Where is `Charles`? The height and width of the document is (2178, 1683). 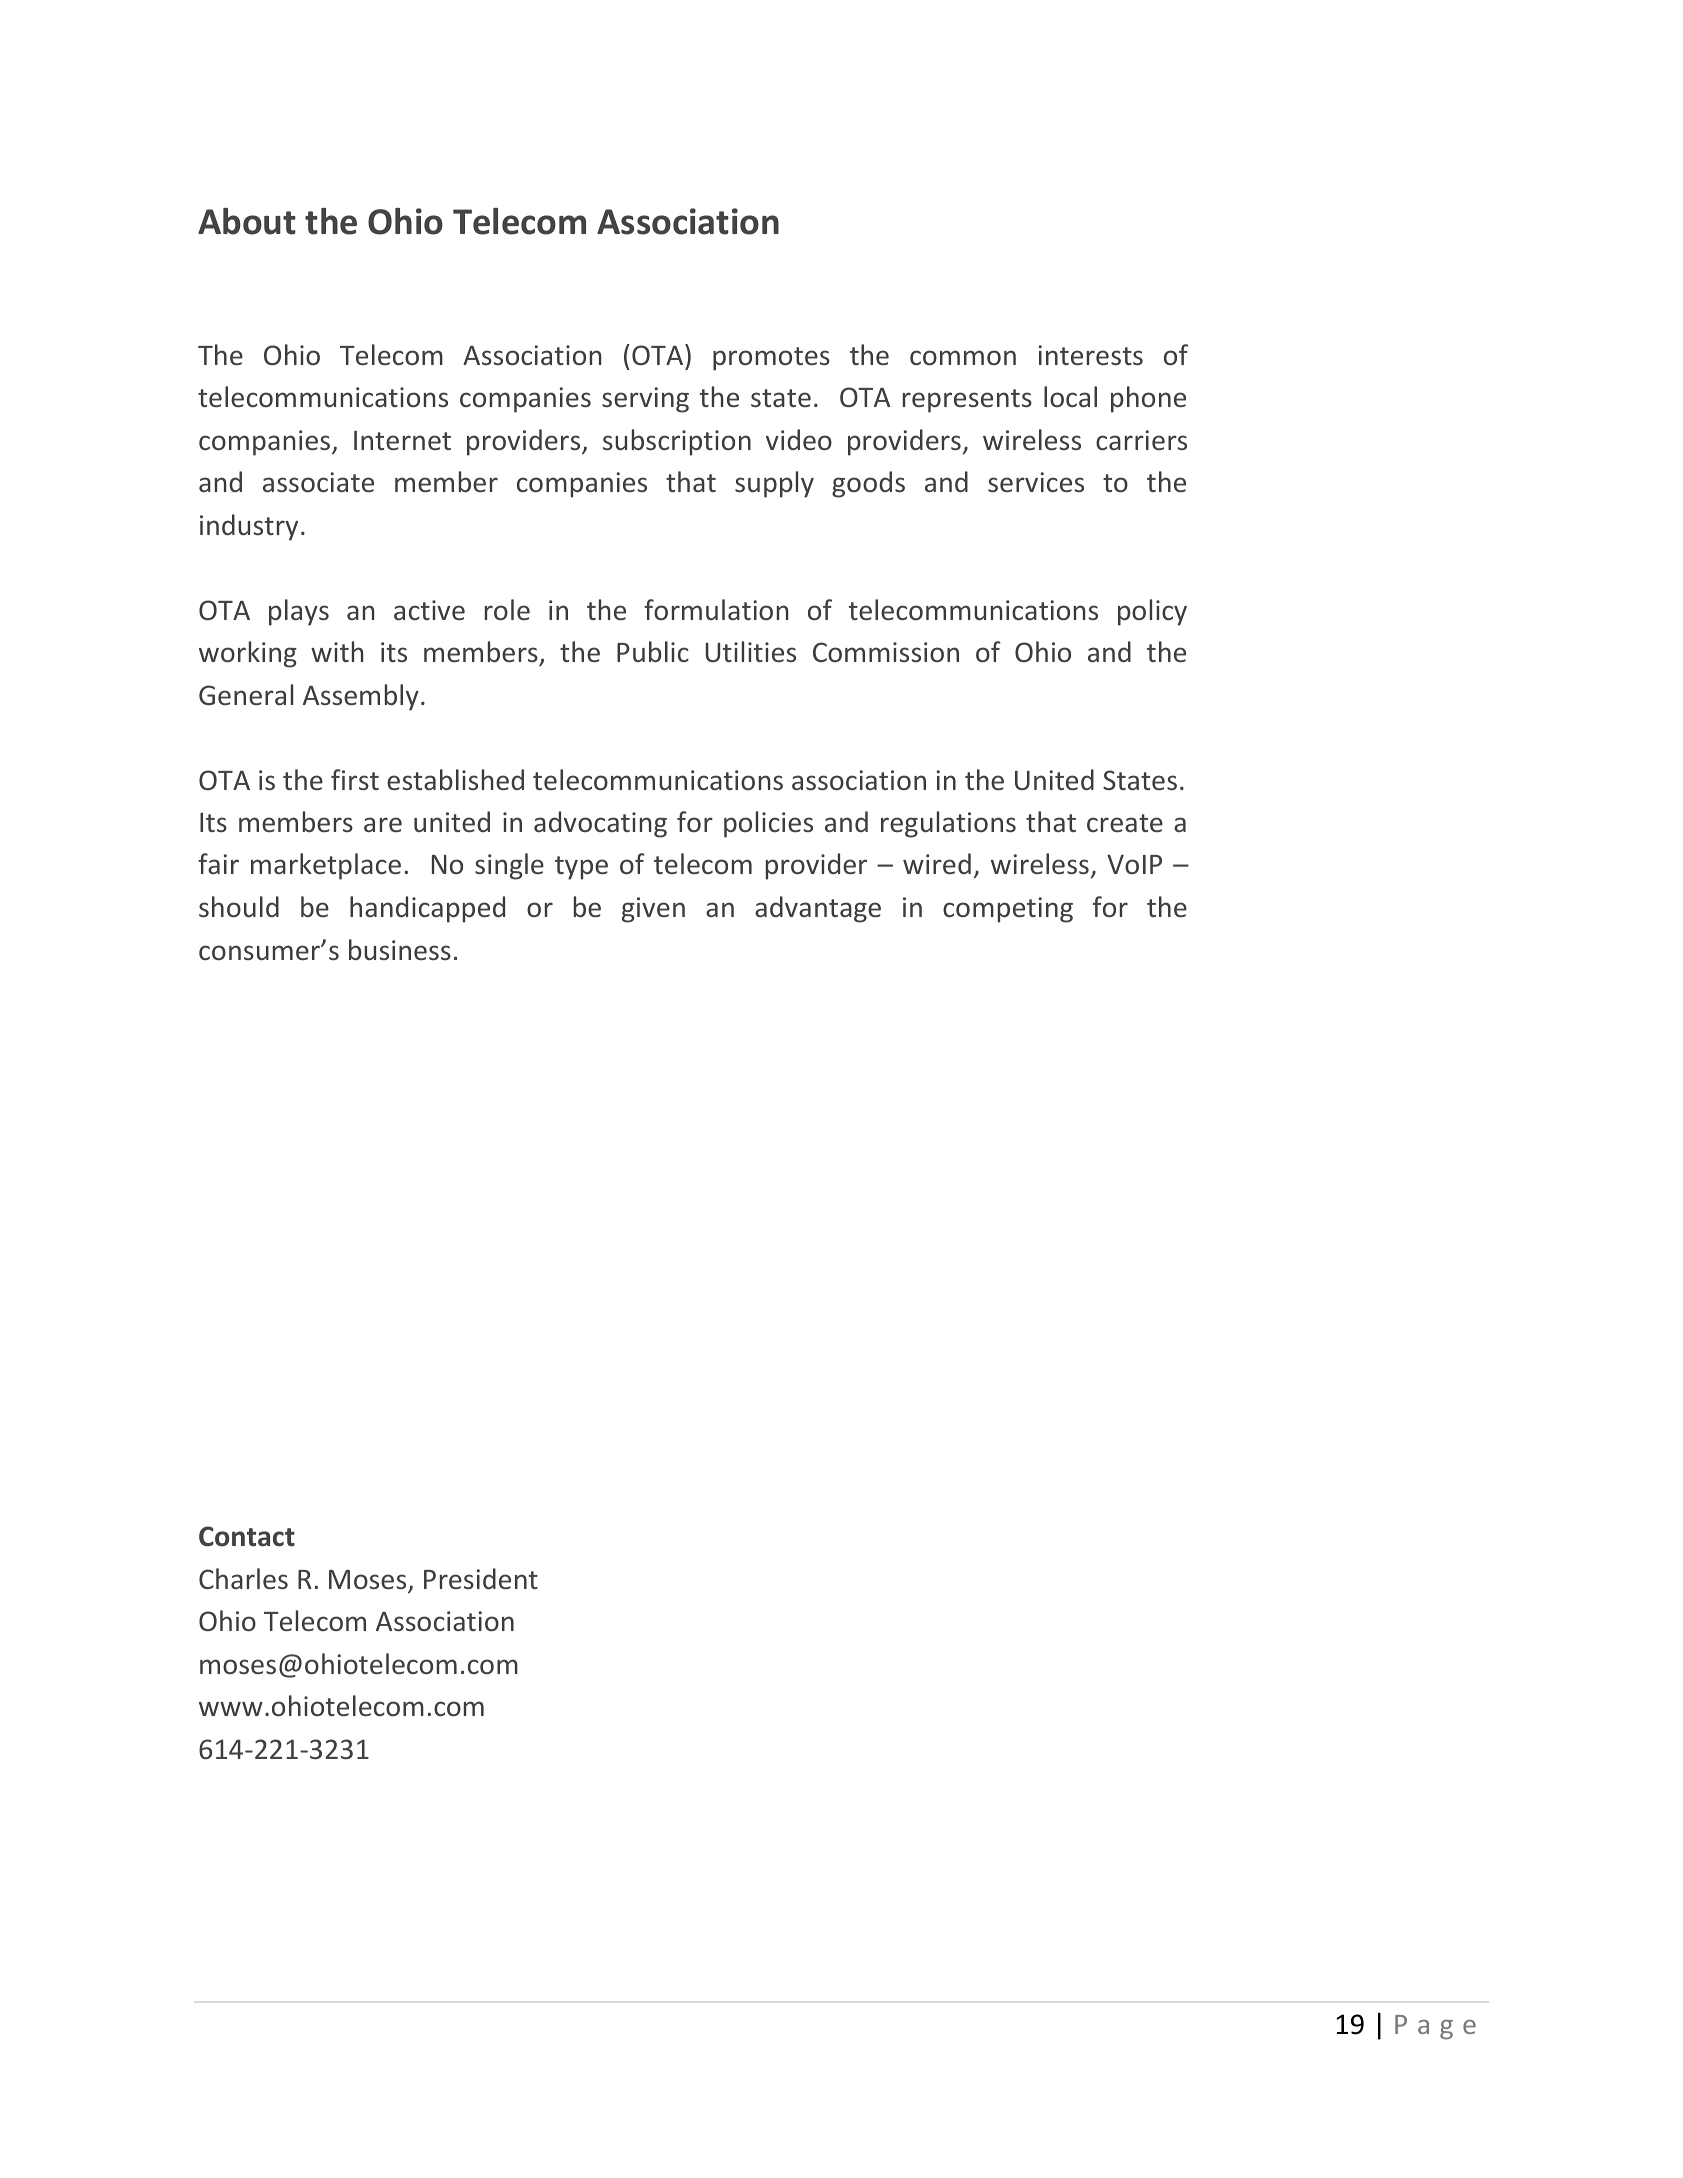 Charles is located at coordinates (243, 1579).
